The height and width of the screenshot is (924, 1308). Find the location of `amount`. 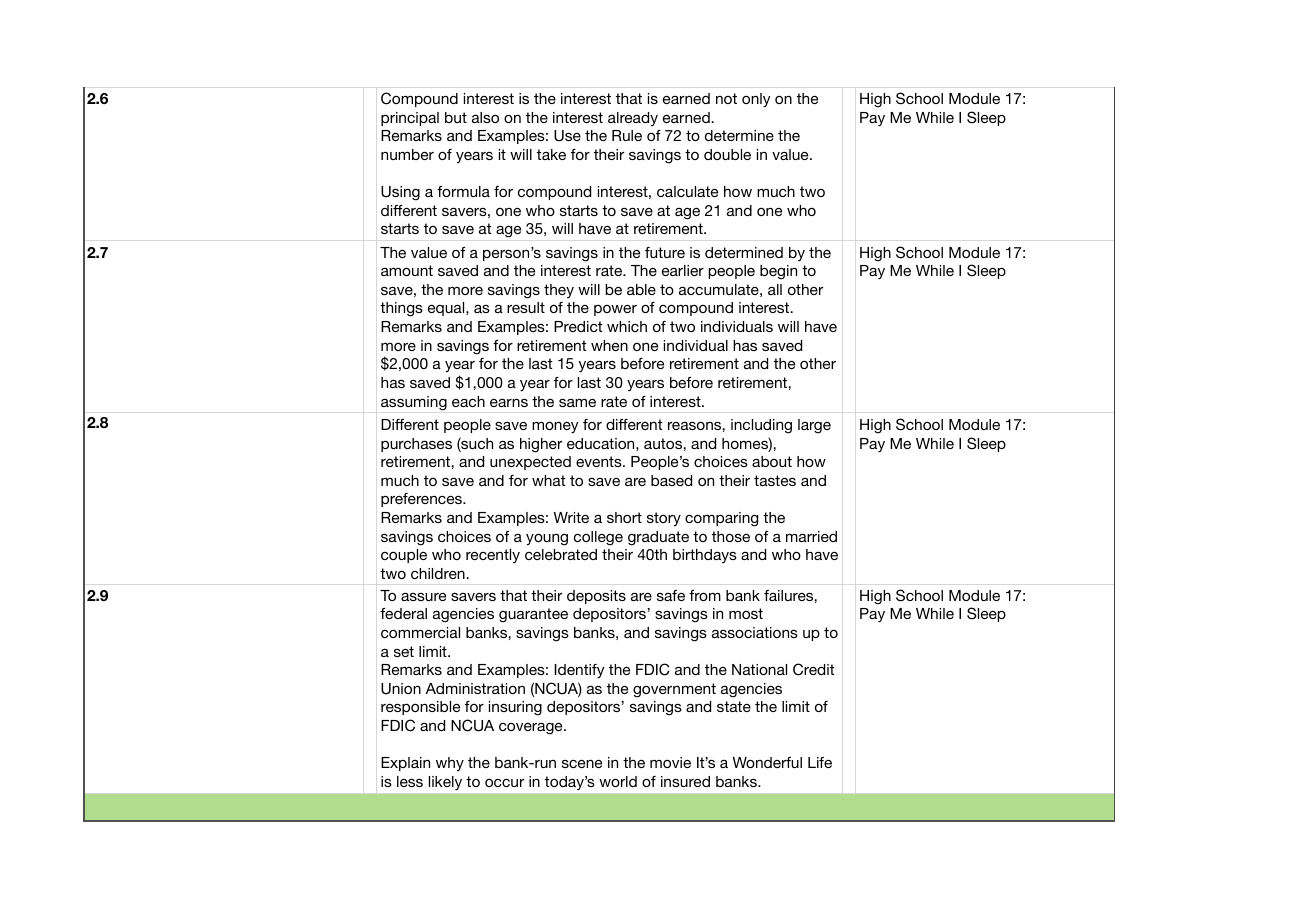

amount is located at coordinates (407, 270).
